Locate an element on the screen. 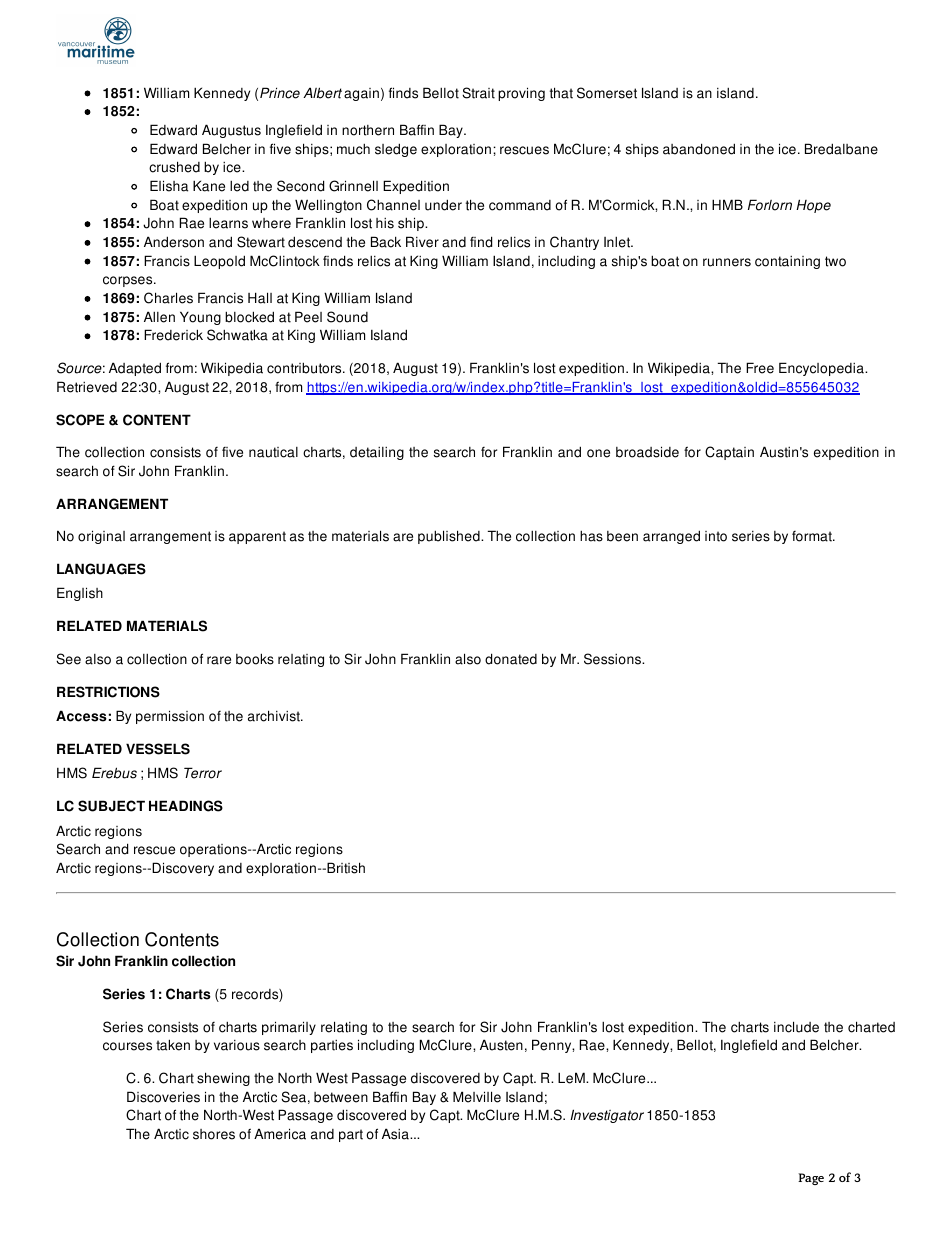  abandoned is located at coordinates (699, 149).
